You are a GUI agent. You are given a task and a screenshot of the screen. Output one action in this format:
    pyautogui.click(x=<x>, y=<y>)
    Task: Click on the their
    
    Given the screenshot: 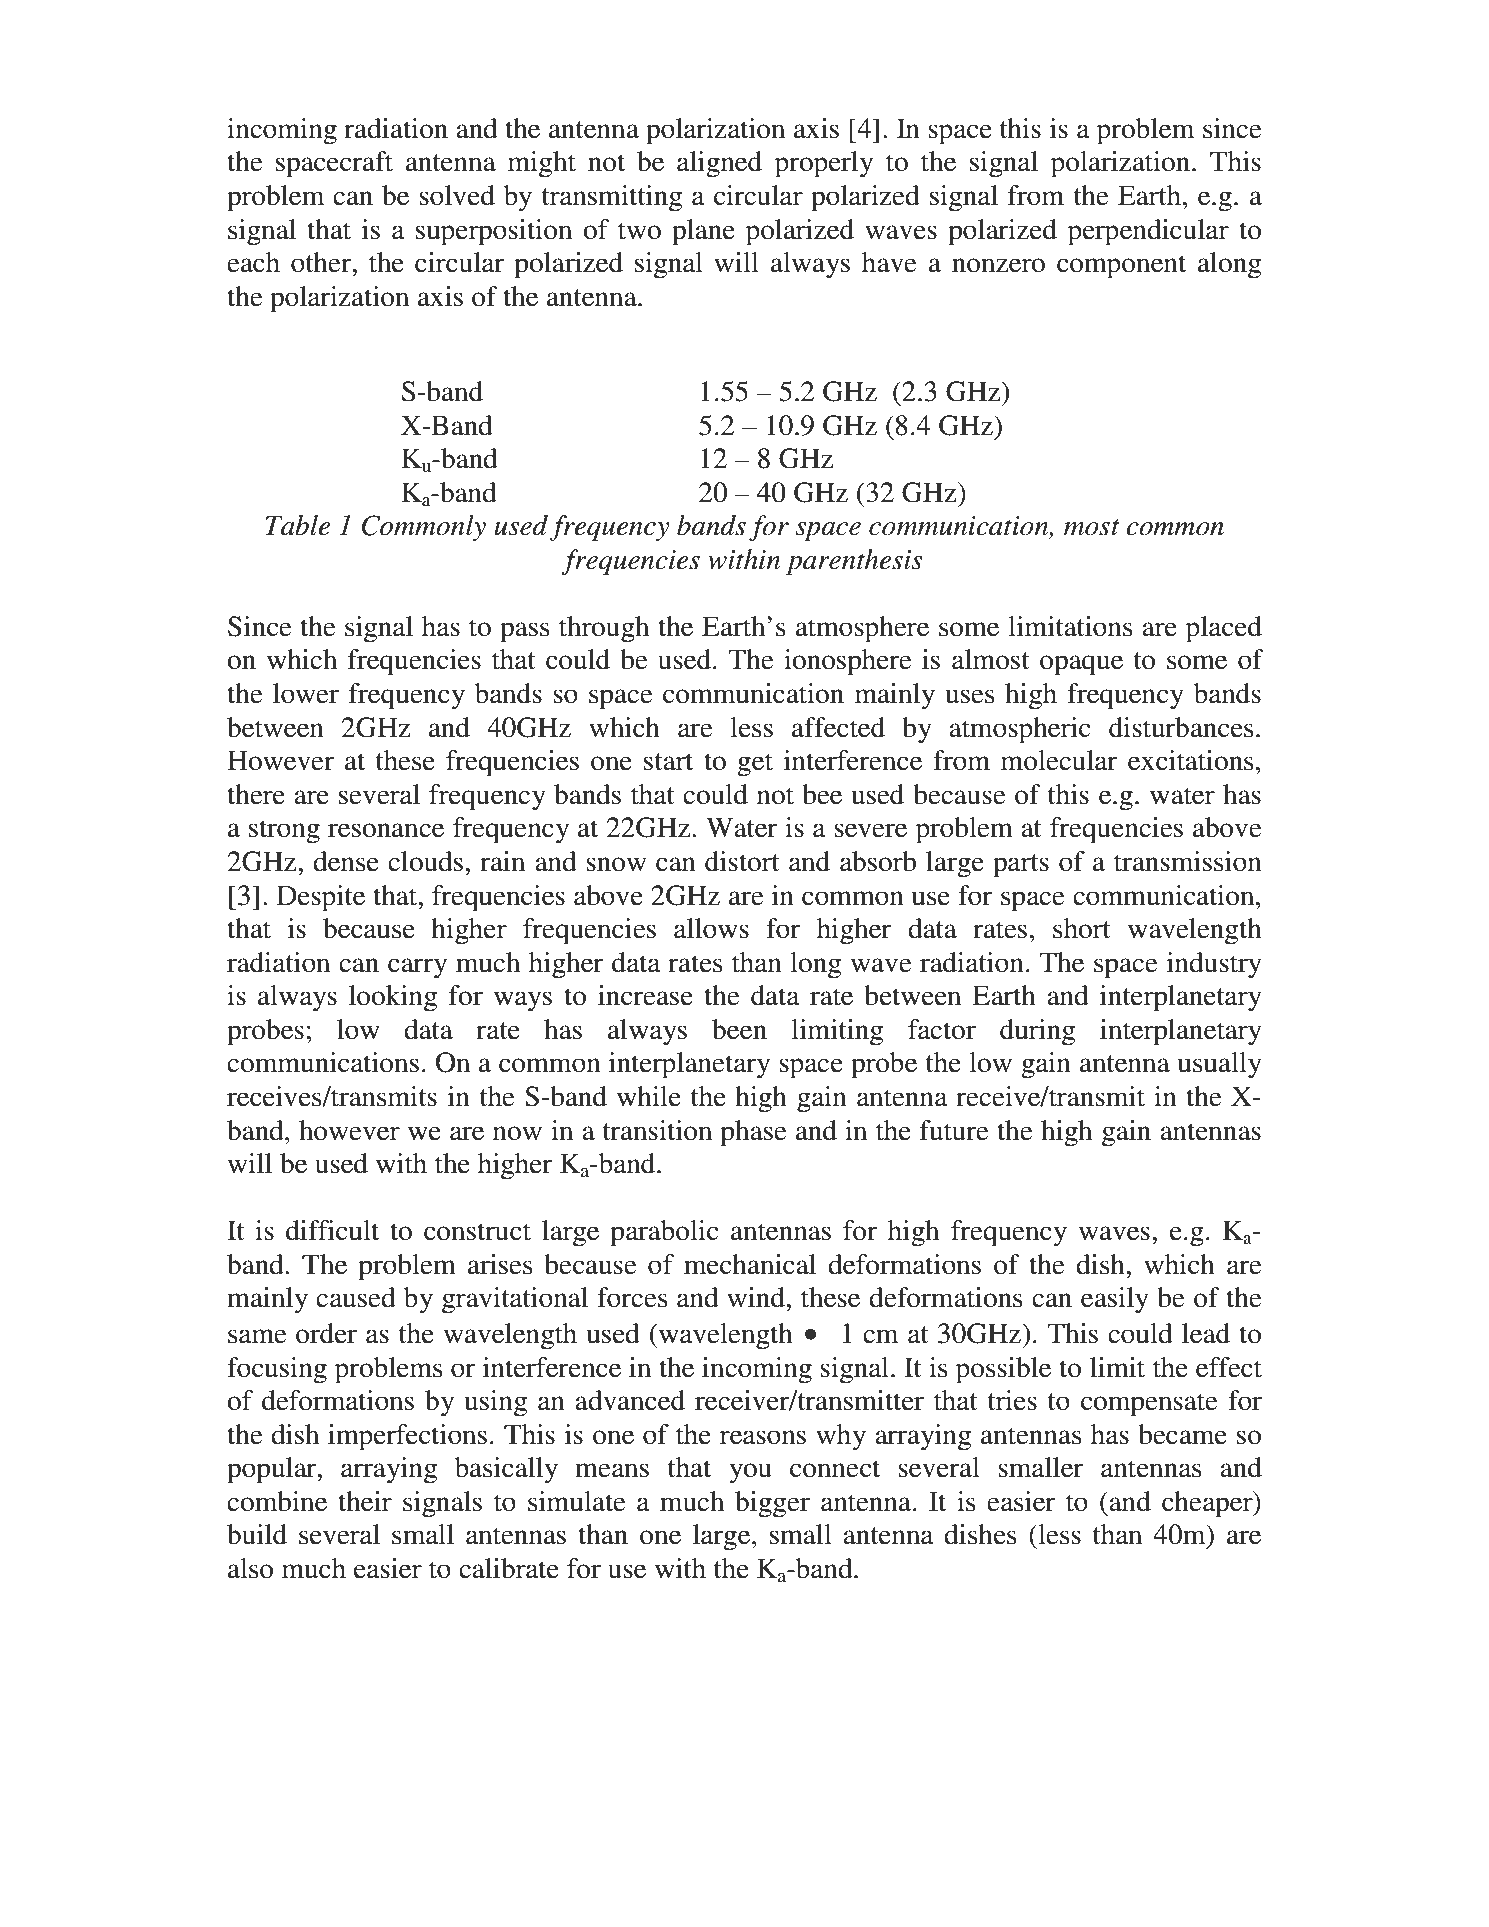 What is the action you would take?
    pyautogui.click(x=365, y=1501)
